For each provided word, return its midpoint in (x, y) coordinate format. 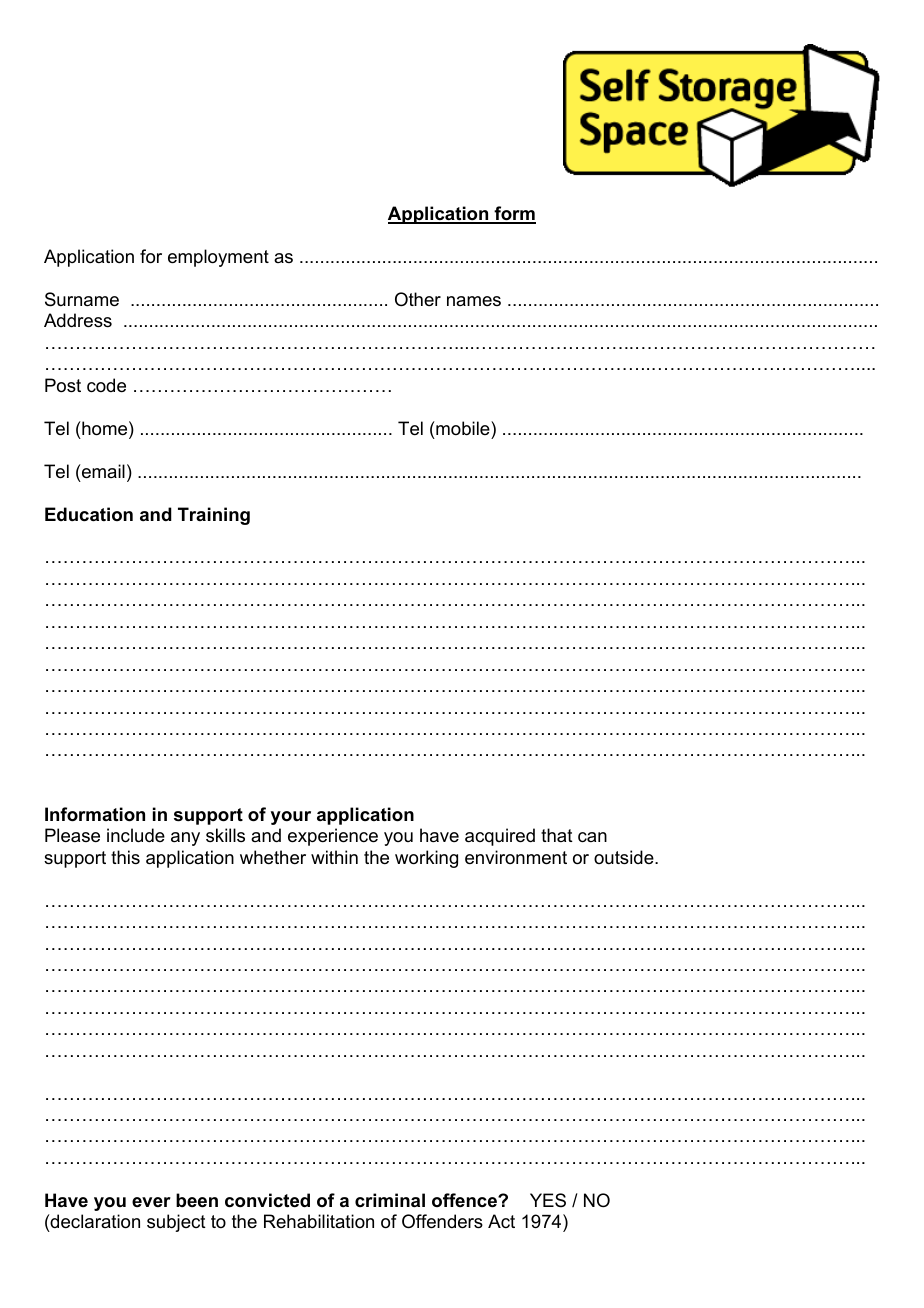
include (136, 835)
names (474, 301)
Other (418, 299)
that (557, 835)
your (291, 818)
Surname (82, 299)
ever (151, 1202)
